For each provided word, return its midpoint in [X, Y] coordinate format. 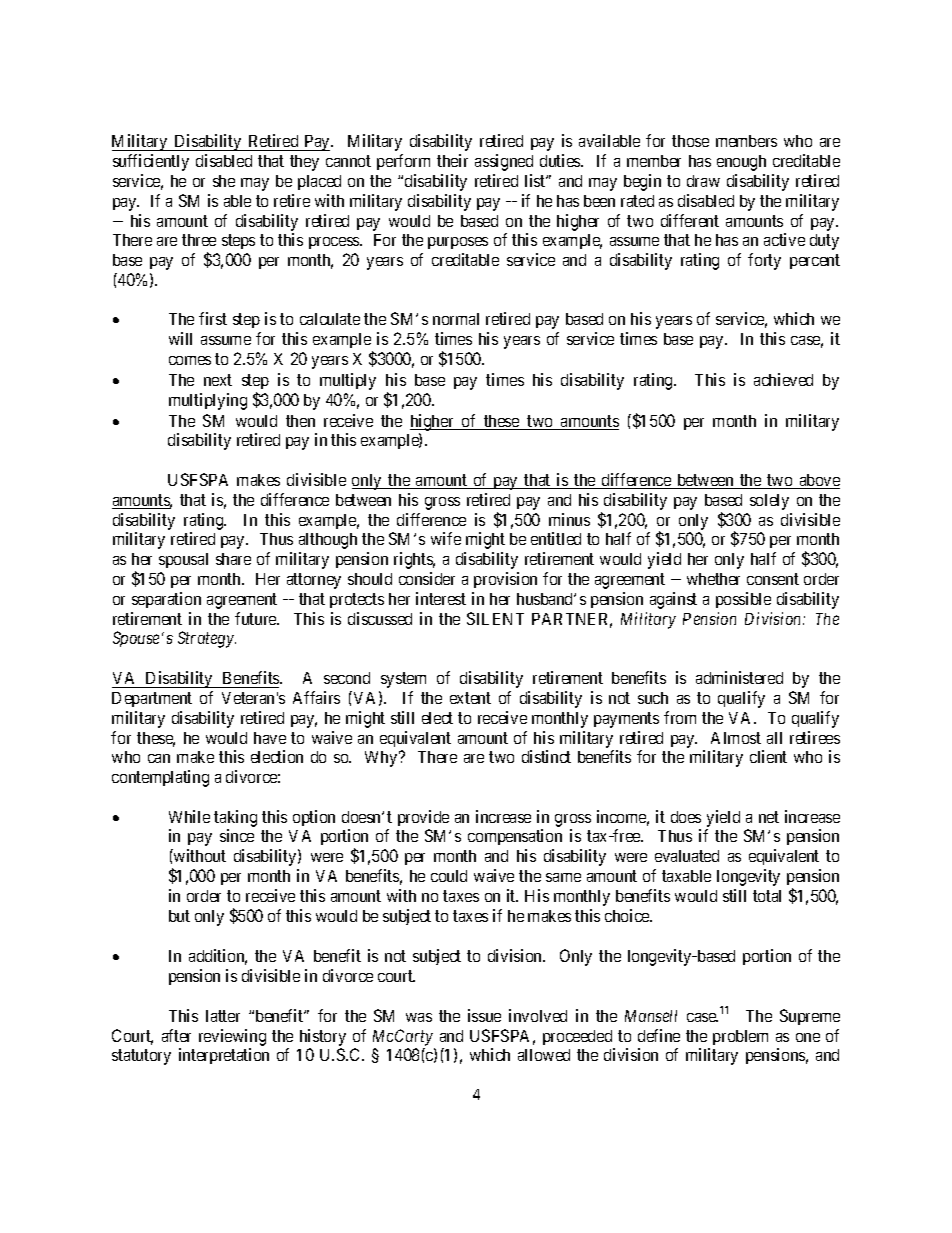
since [237, 835]
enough [741, 163]
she [224, 181]
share [233, 559]
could [449, 876]
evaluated [687, 856]
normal [456, 319]
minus [569, 519]
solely [769, 502]
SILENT [495, 618]
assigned [504, 162]
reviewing [232, 1037]
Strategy [207, 639]
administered [739, 677]
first [213, 318]
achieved [783, 379]
